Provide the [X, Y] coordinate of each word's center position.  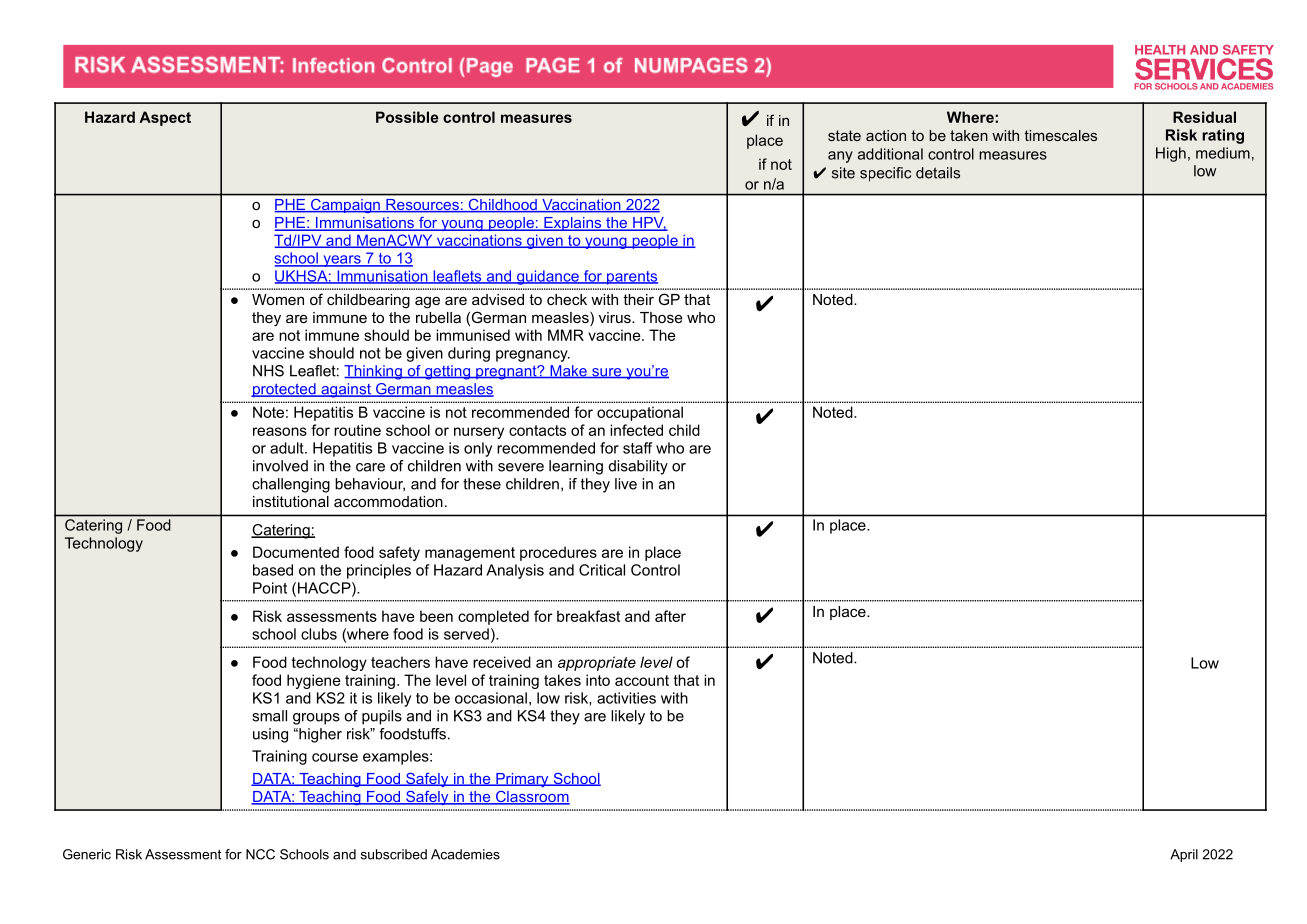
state [844, 135]
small [269, 716]
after [670, 616]
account [642, 680]
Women [278, 299]
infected [636, 430]
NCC [260, 854]
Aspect [165, 118]
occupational [640, 413]
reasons [280, 431]
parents [631, 278]
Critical [602, 570]
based [273, 570]
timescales [1060, 135]
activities [626, 698]
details [938, 173]
